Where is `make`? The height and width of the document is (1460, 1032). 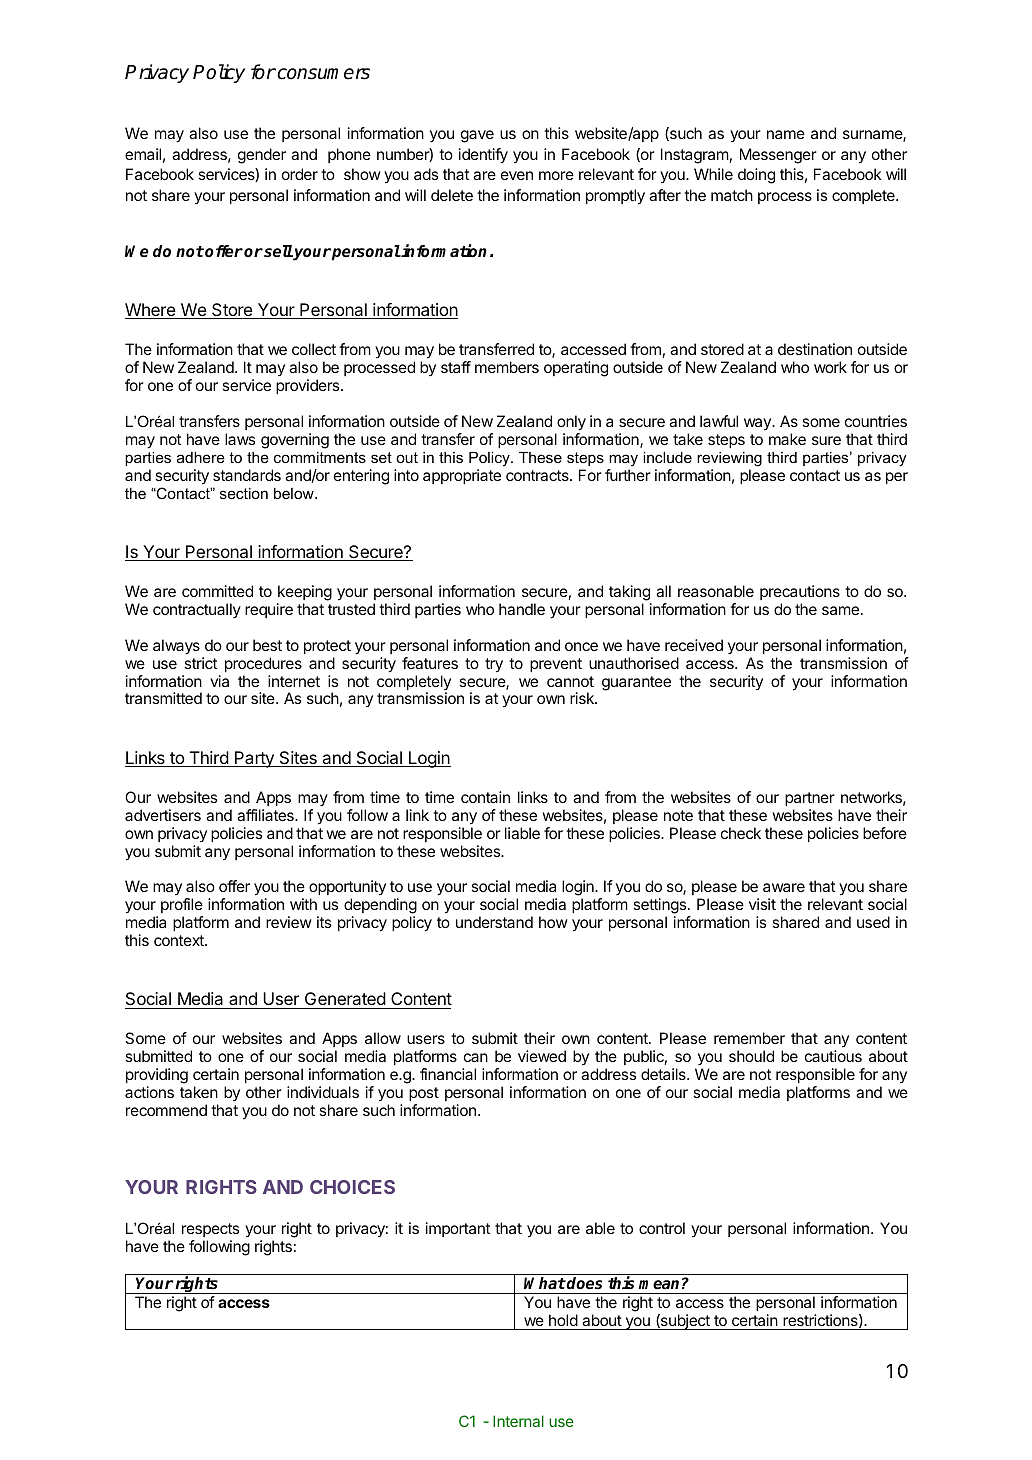
make is located at coordinates (787, 439).
